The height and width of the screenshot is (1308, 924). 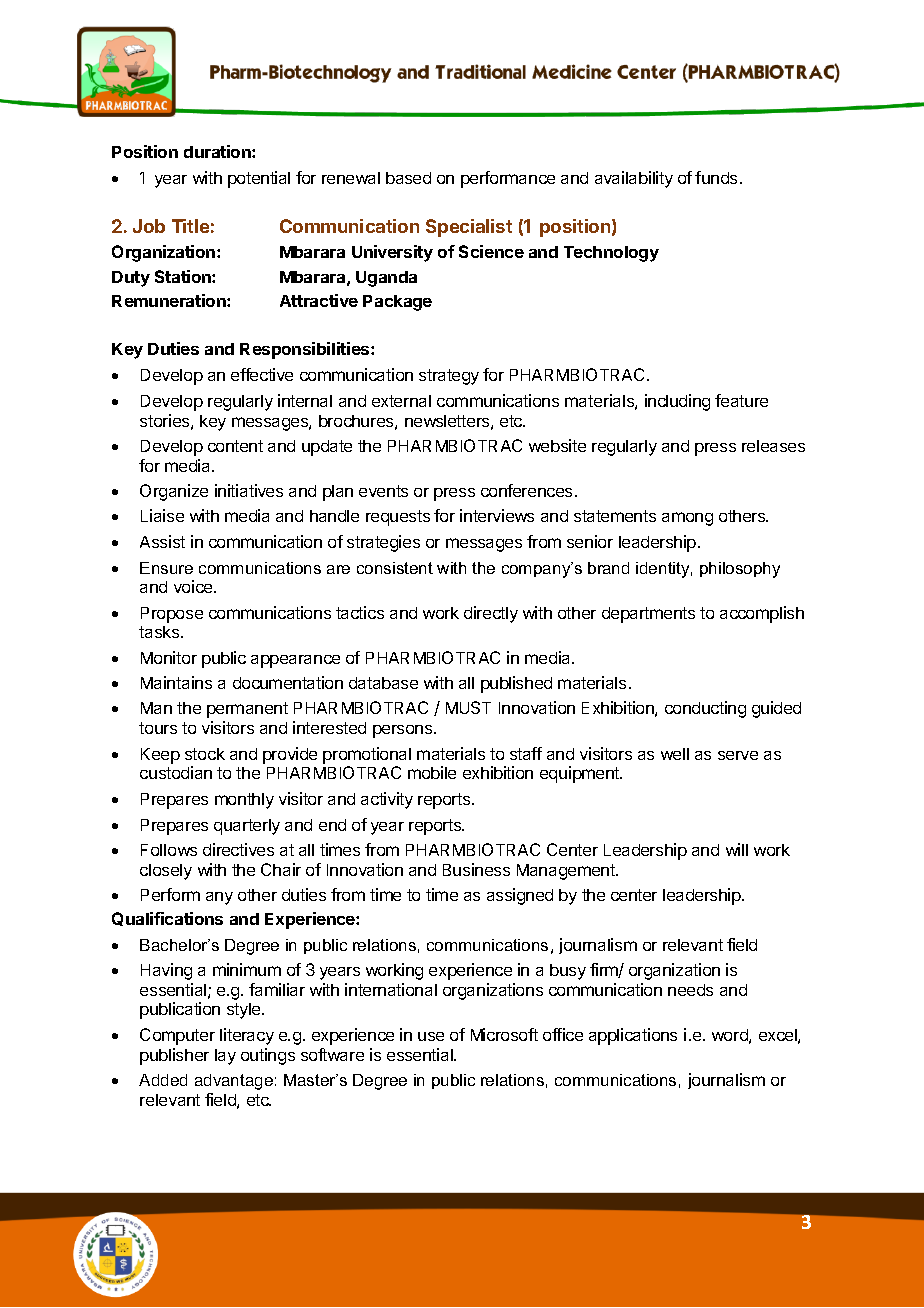 What do you see at coordinates (408, 178) in the screenshot?
I see `based` at bounding box center [408, 178].
